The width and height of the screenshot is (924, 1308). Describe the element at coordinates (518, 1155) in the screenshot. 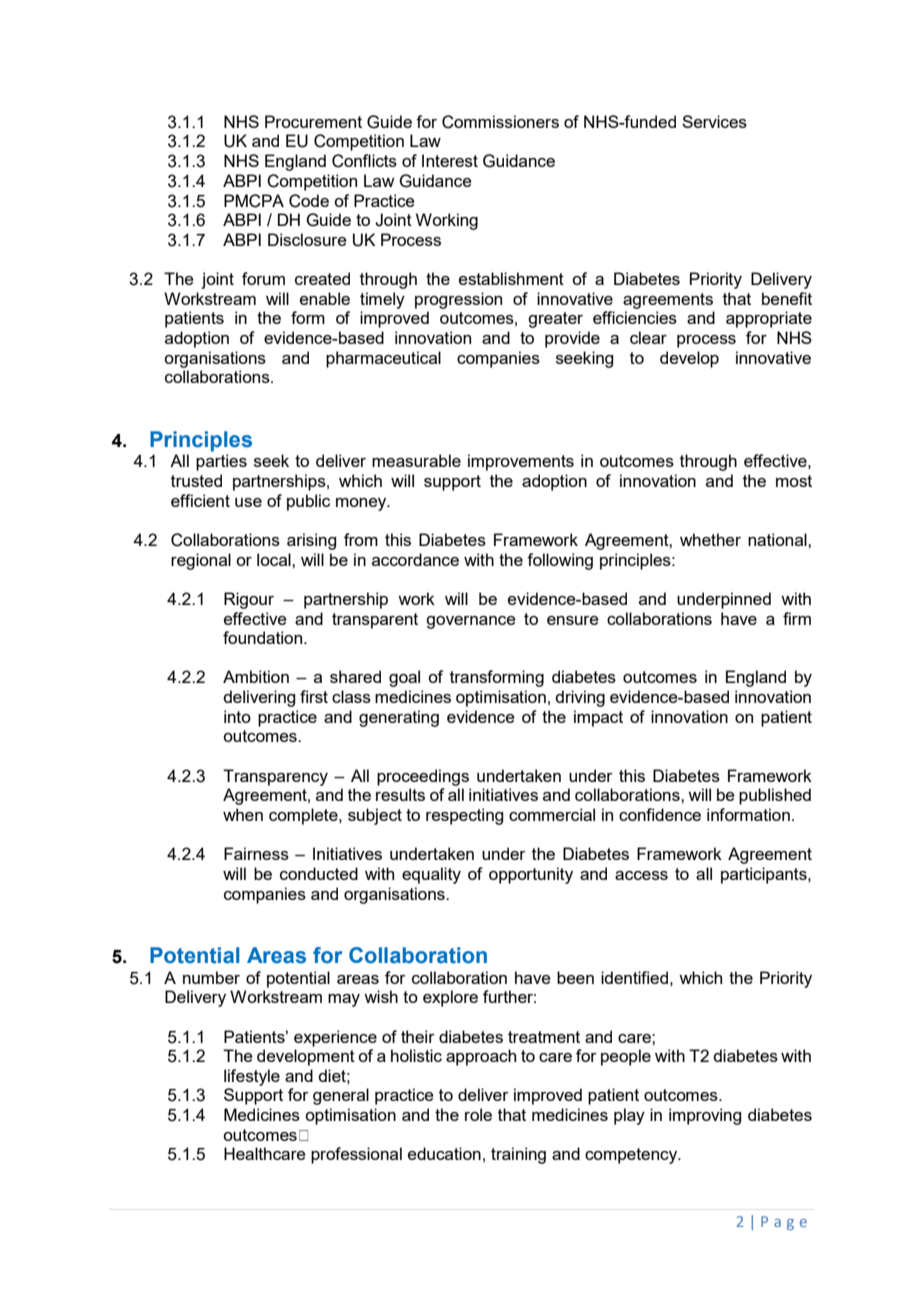

I see `training` at that location.
